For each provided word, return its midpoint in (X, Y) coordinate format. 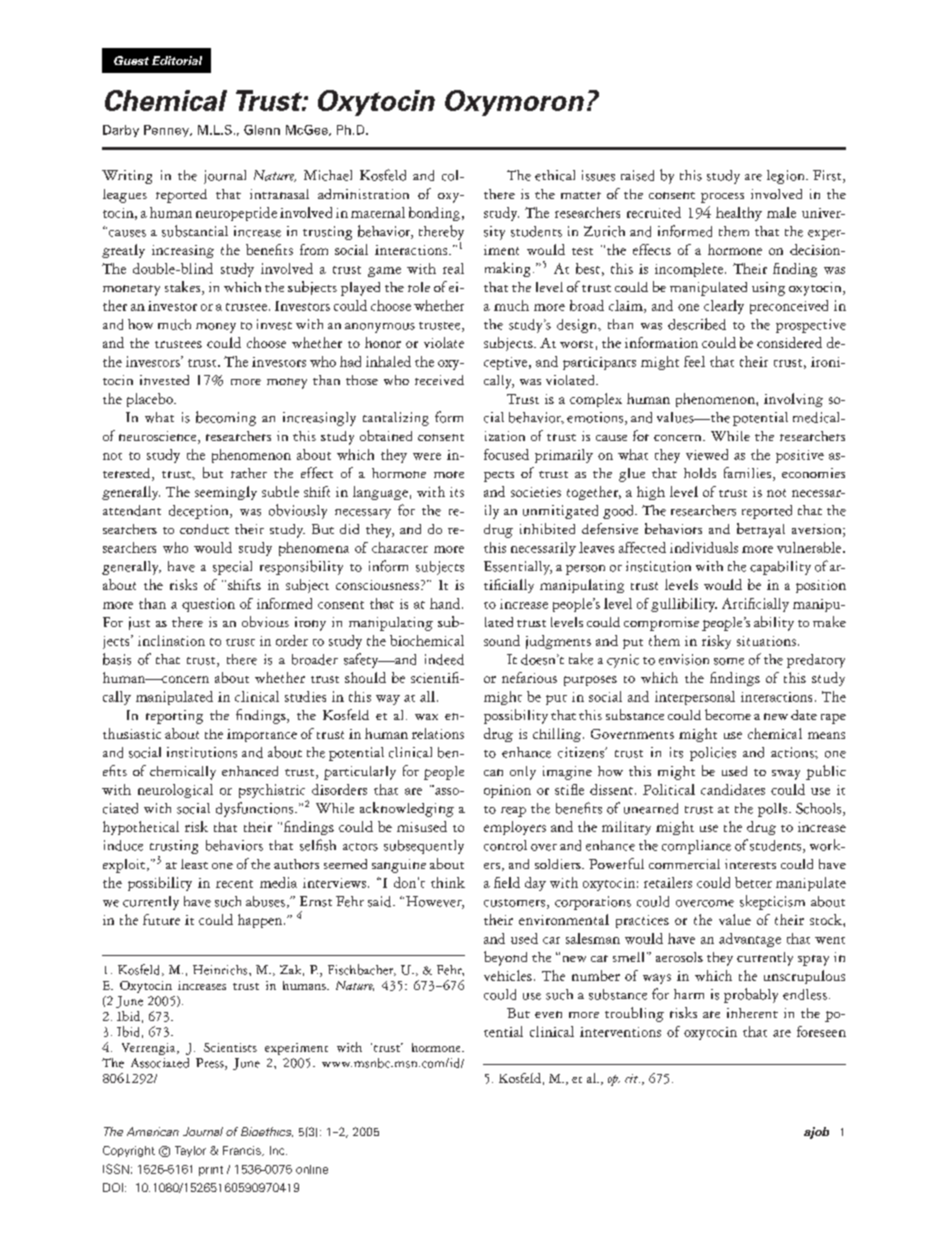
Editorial (177, 60)
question (208, 605)
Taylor (190, 1151)
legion (787, 177)
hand (446, 603)
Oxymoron (514, 103)
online (312, 1169)
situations (766, 641)
